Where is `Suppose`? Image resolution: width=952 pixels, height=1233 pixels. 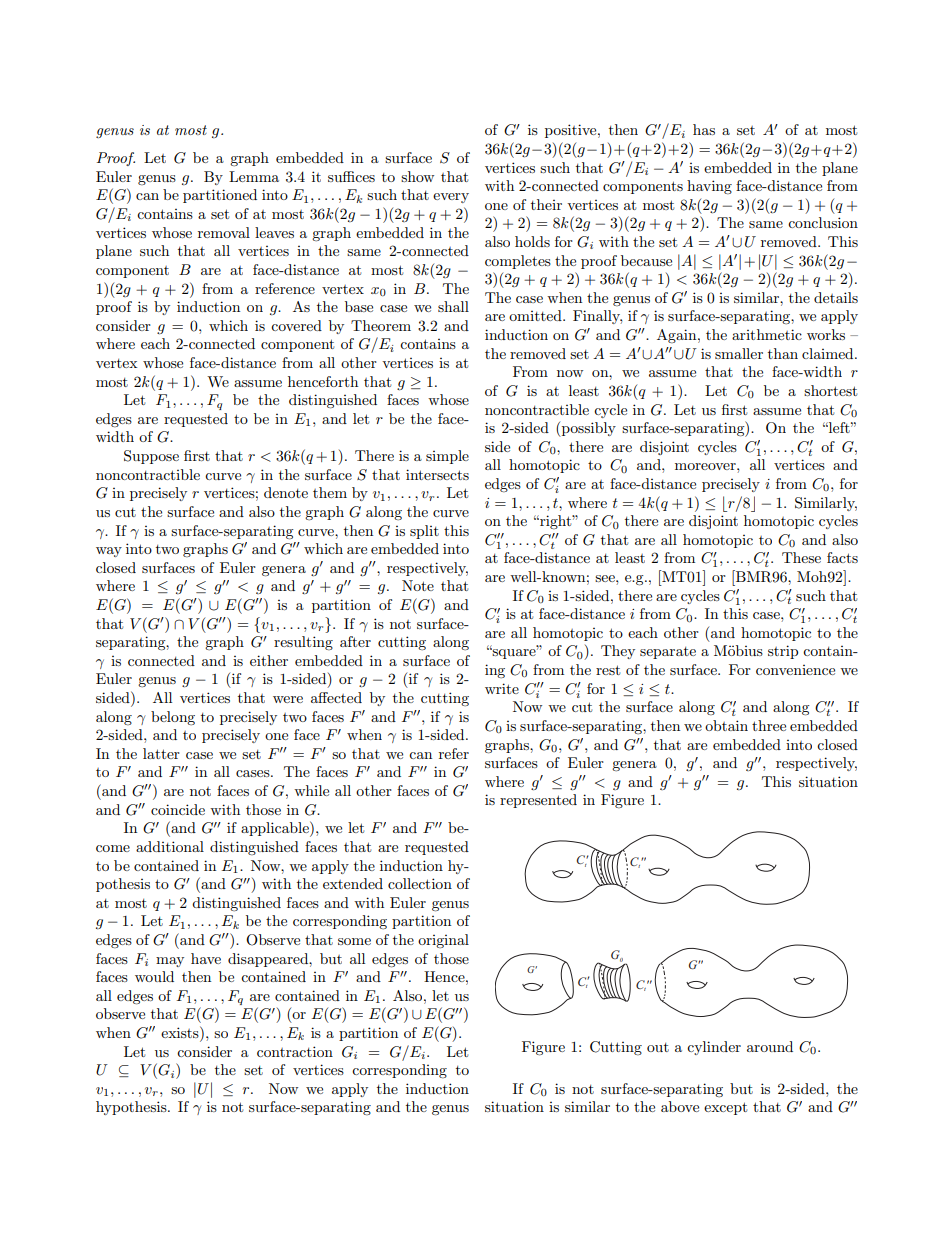 Suppose is located at coordinates (151, 457).
